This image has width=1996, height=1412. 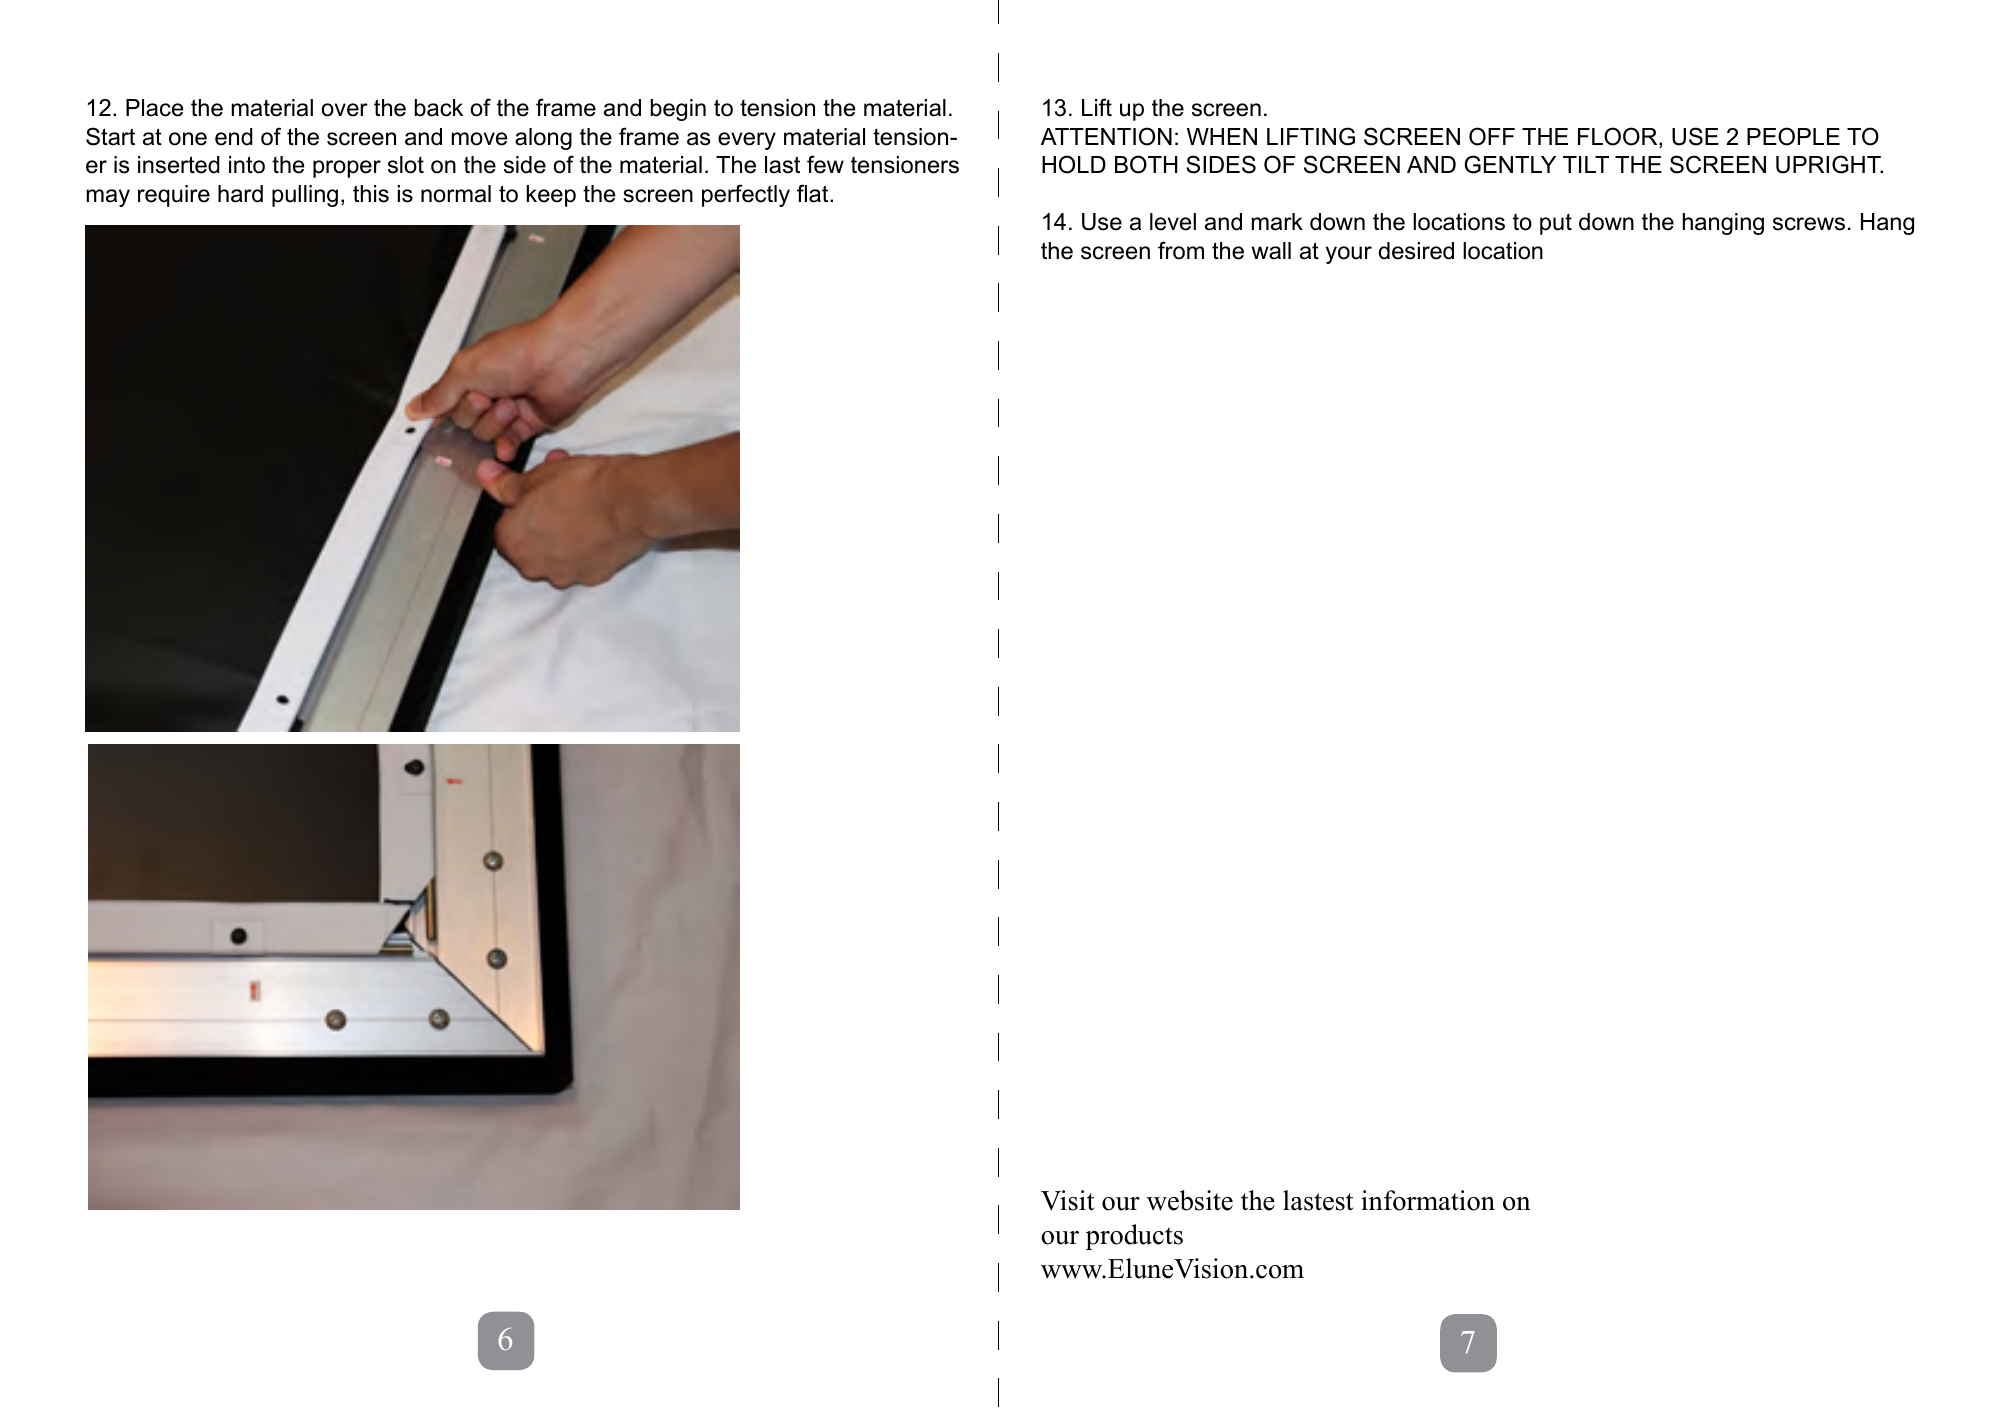 I want to click on desired, so click(x=1416, y=251).
